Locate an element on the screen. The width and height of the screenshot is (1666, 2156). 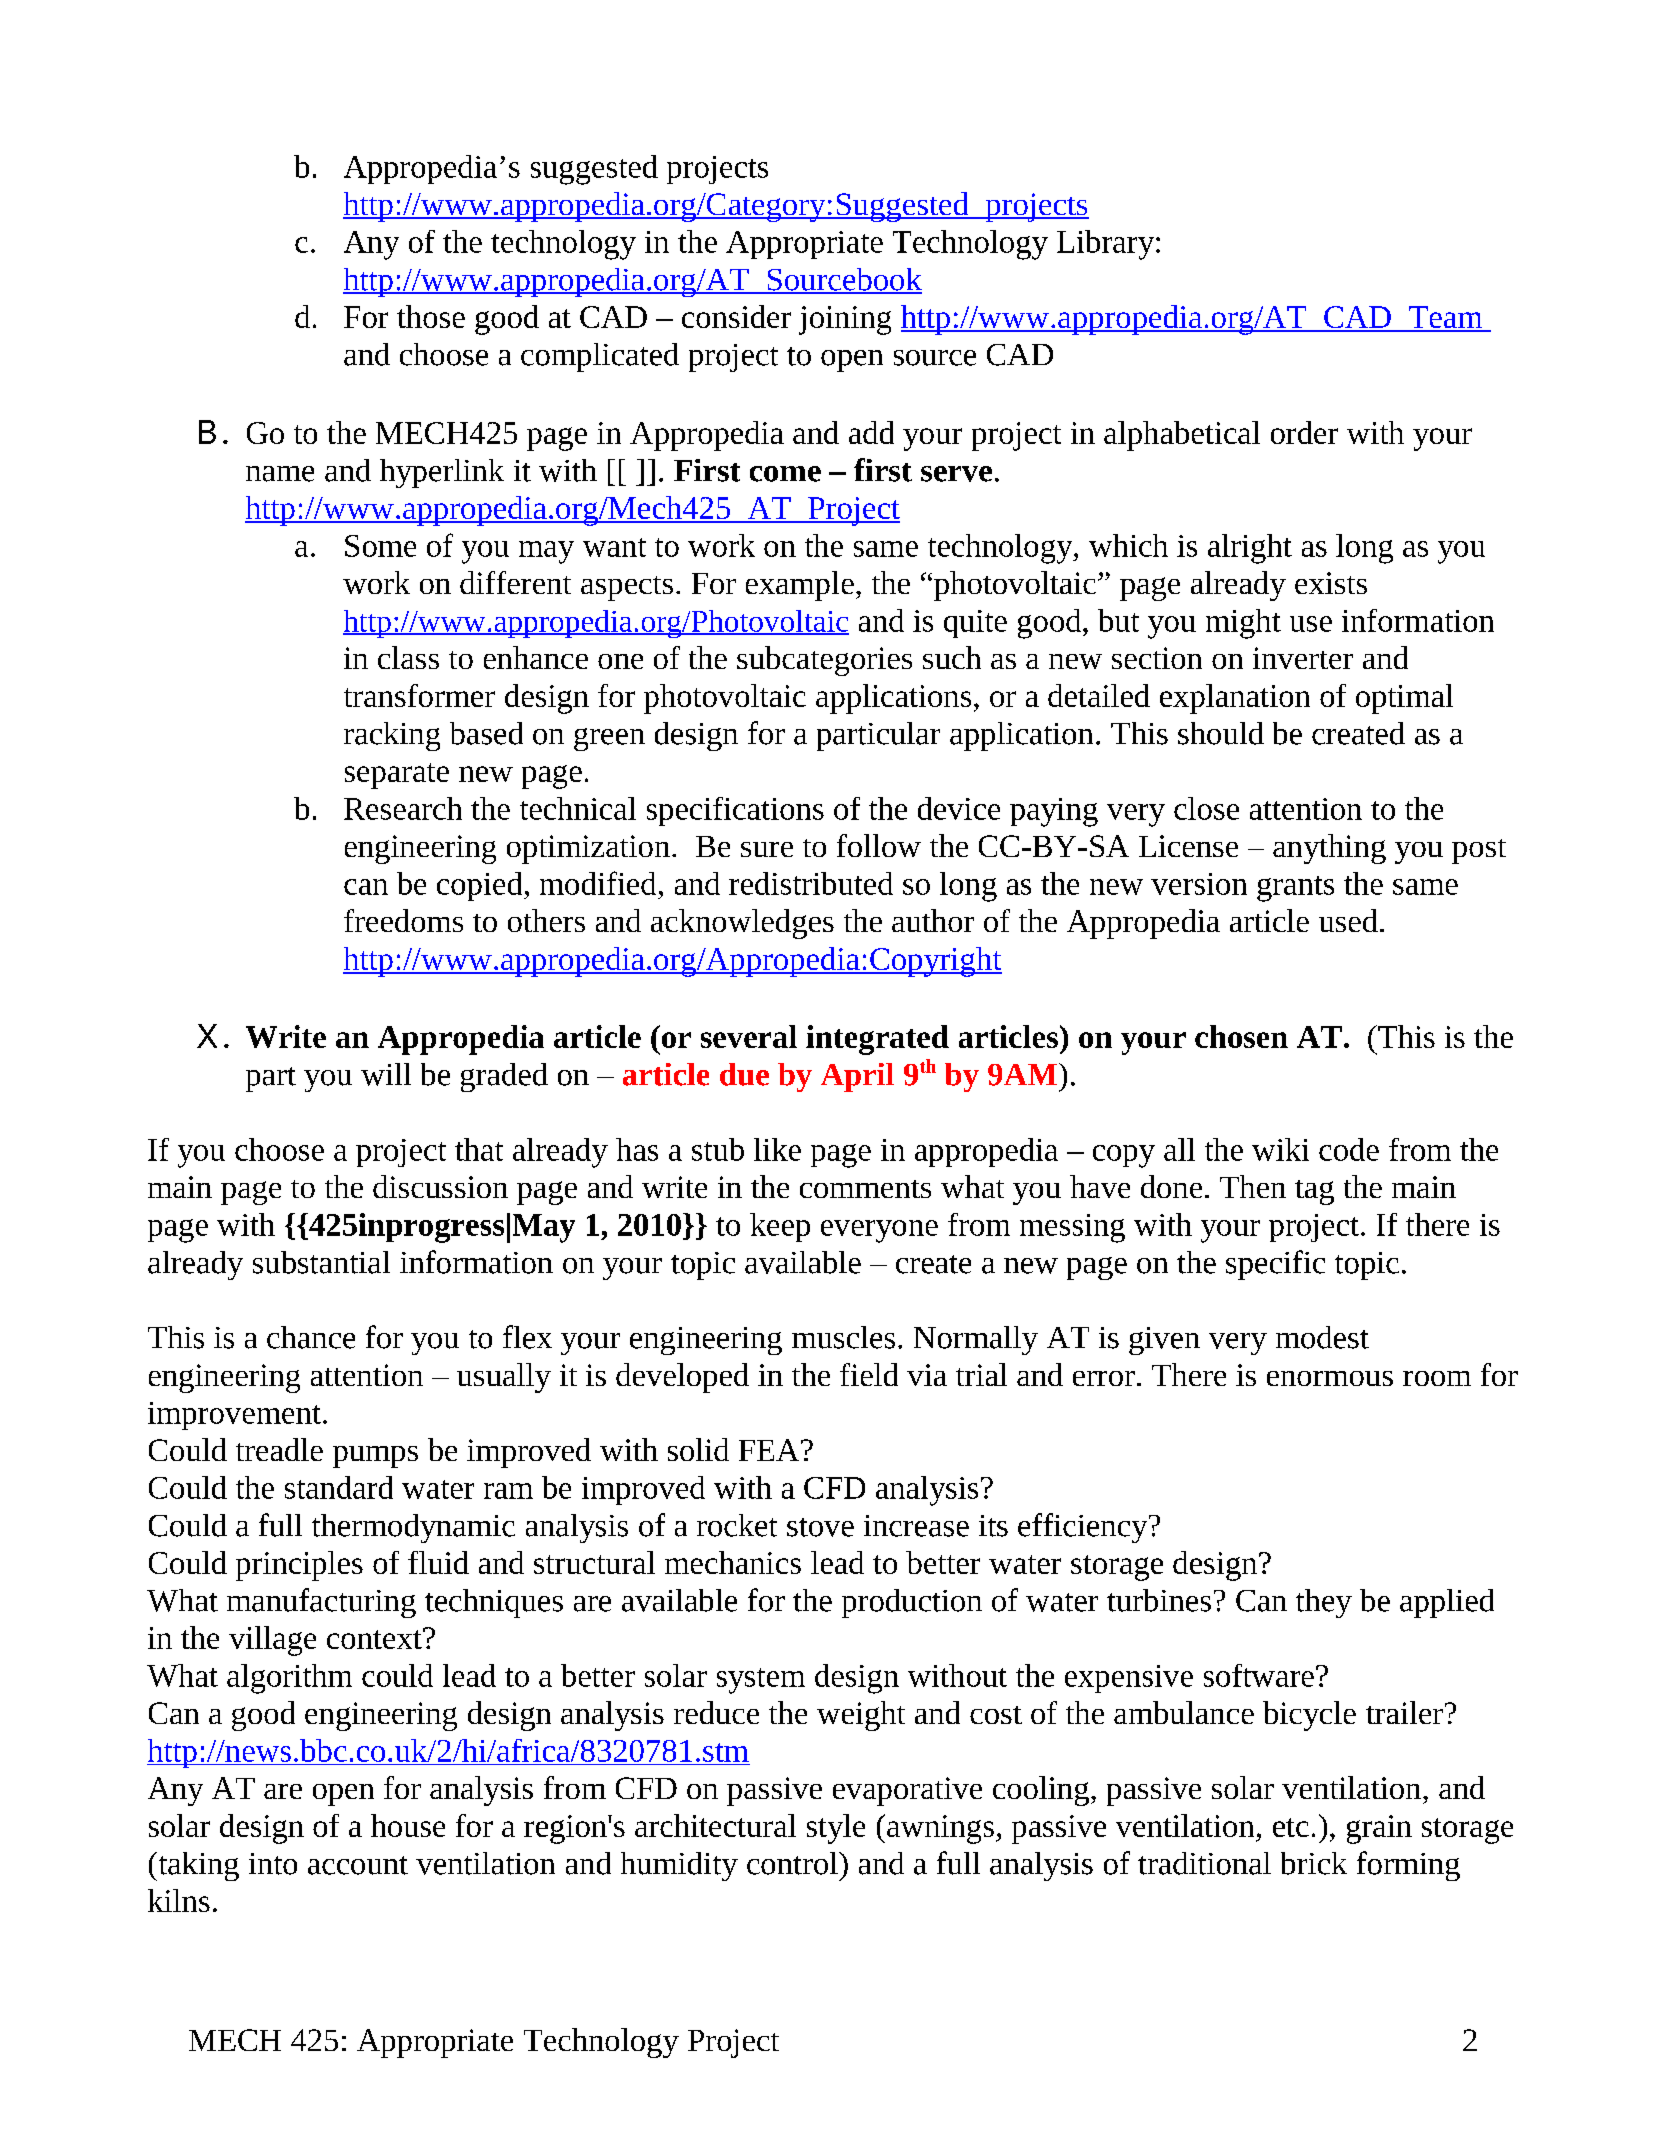
those is located at coordinates (431, 316).
